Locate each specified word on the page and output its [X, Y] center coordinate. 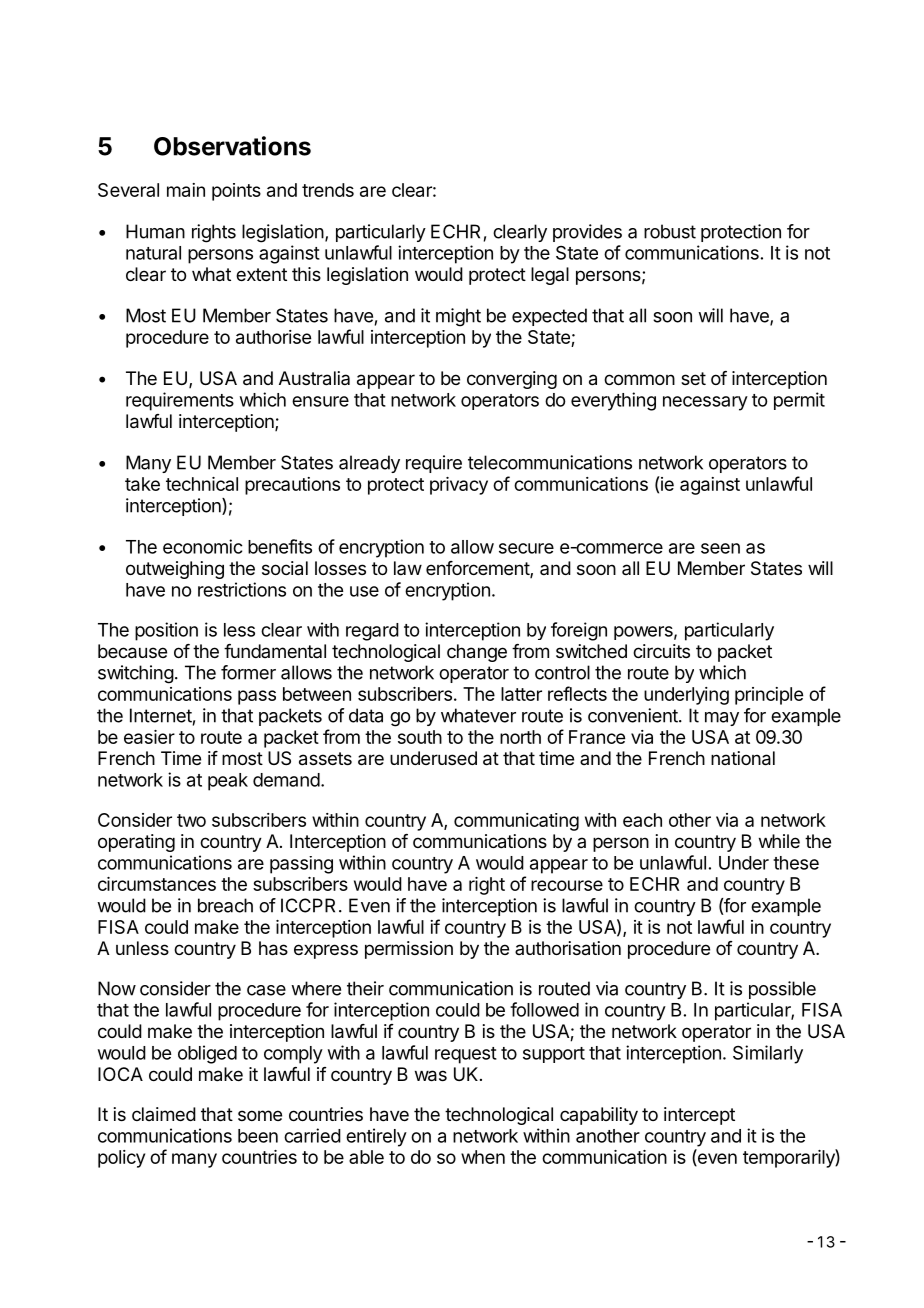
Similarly [768, 1054]
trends [328, 190]
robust [670, 231]
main [186, 190]
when [483, 1157]
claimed [164, 1114]
